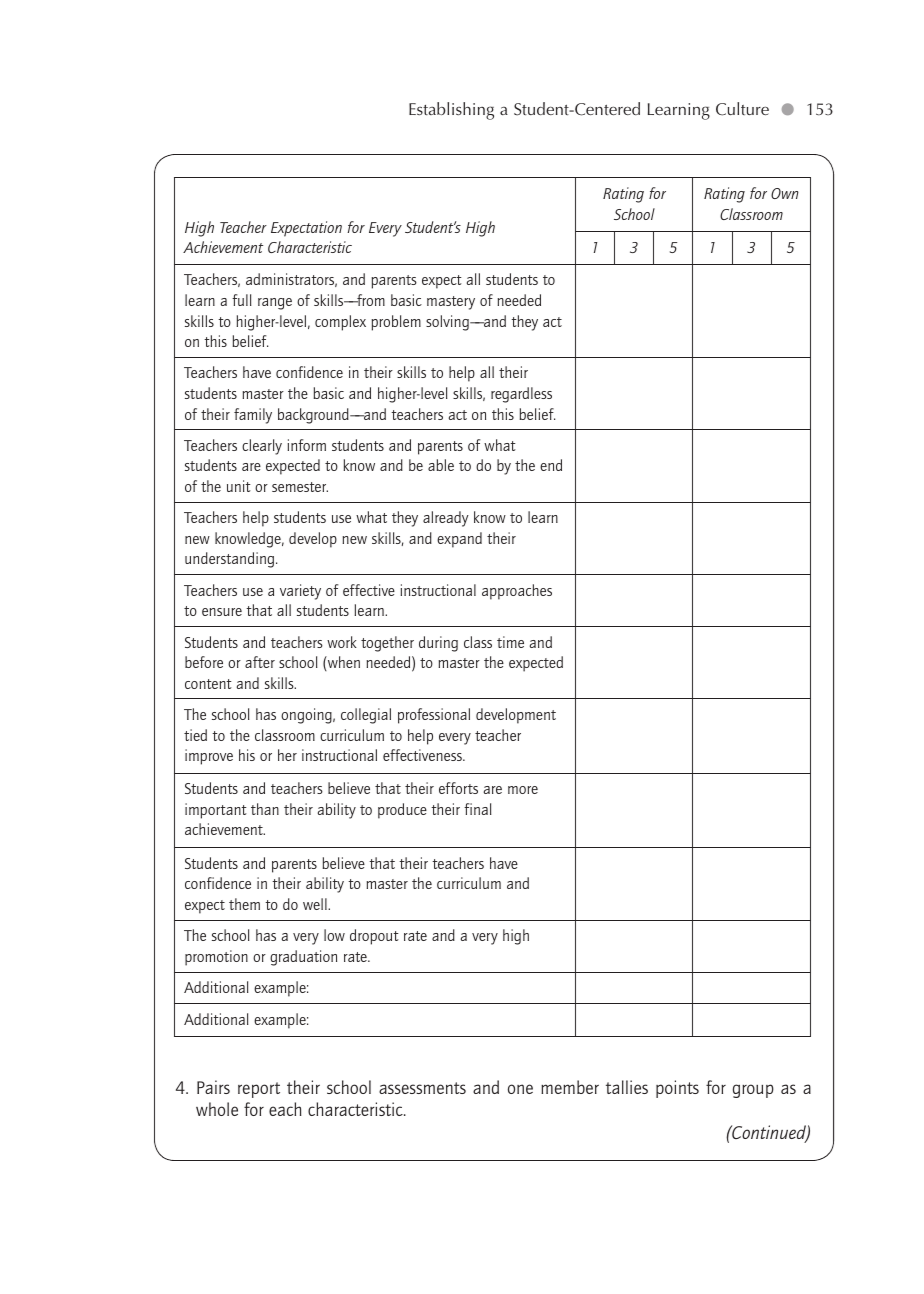 Image resolution: width=924 pixels, height=1294 pixels. What do you see at coordinates (478, 809) in the screenshot?
I see `final` at bounding box center [478, 809].
